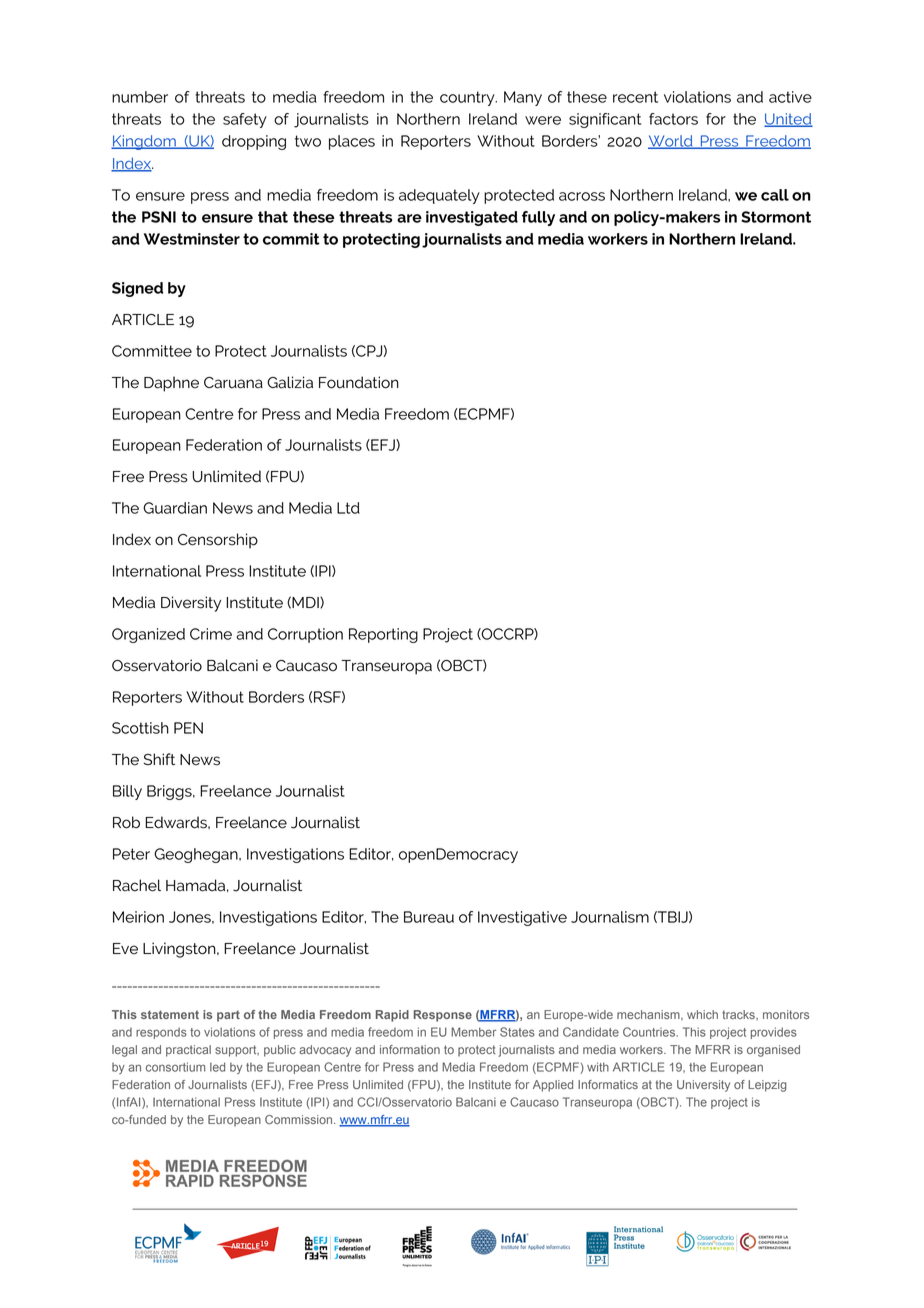  I want to click on Reporting, so click(383, 635).
